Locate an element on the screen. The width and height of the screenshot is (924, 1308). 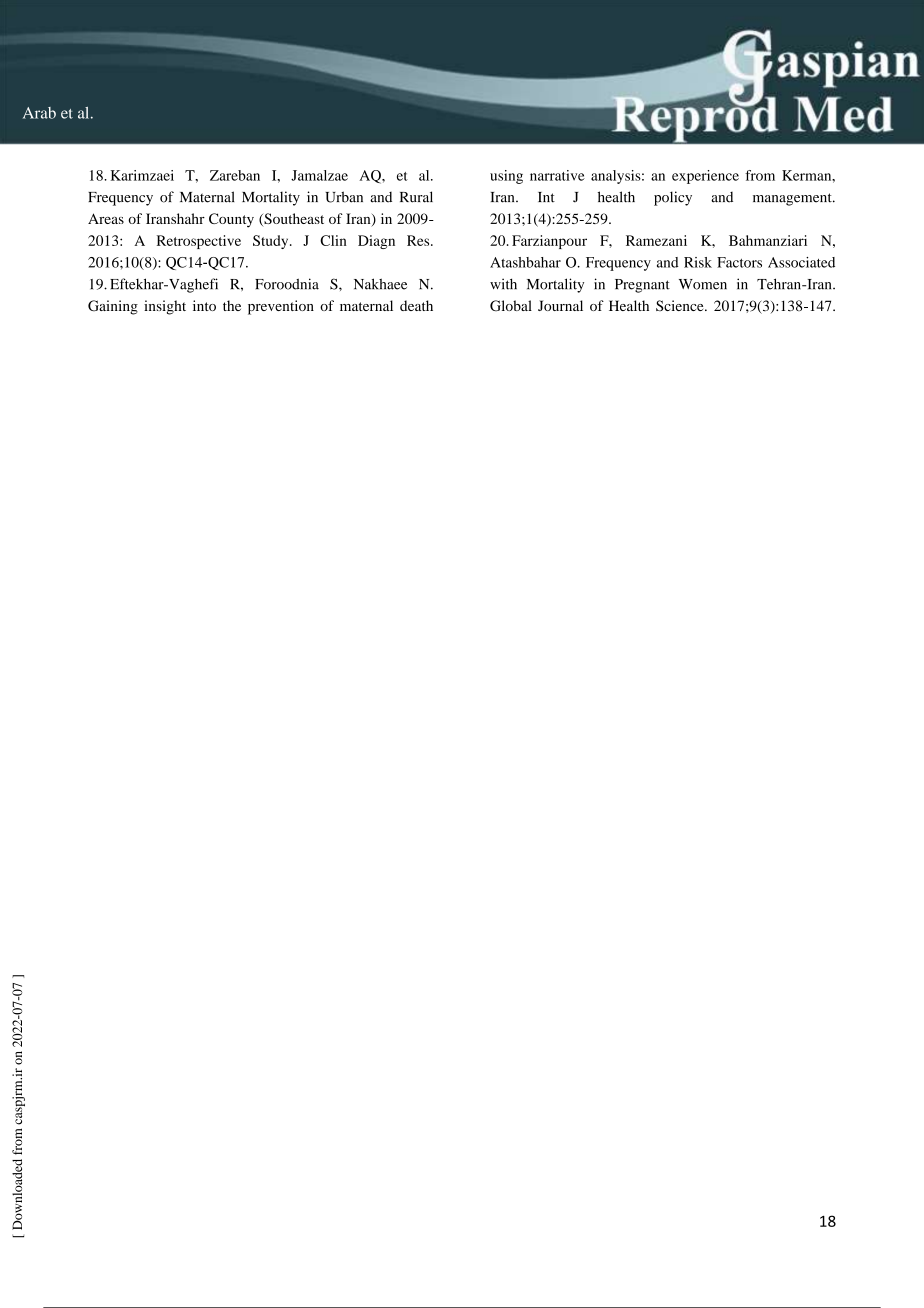
death is located at coordinates (416, 305).
